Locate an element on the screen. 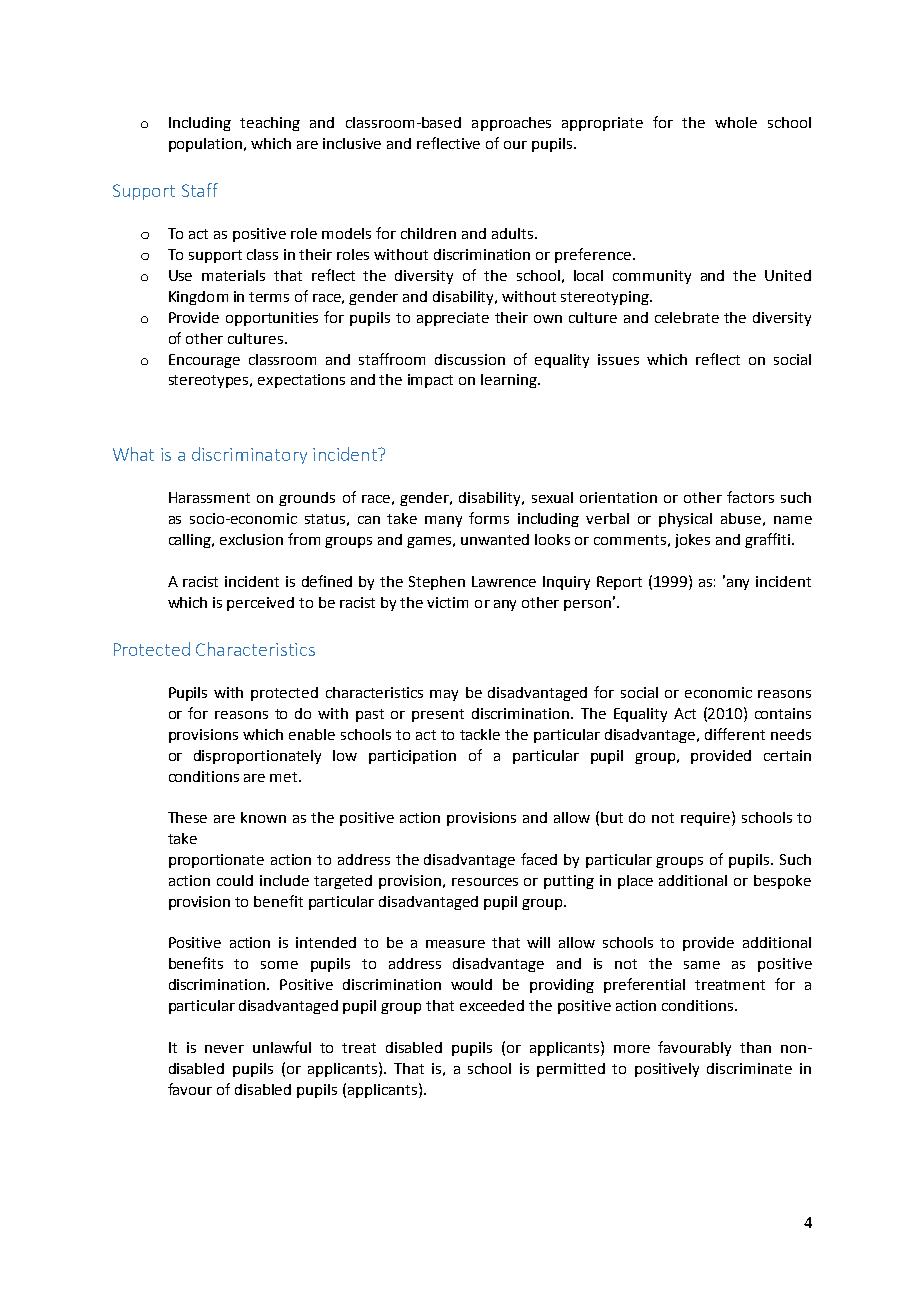 The width and height of the screenshot is (924, 1308). teaching is located at coordinates (270, 124).
